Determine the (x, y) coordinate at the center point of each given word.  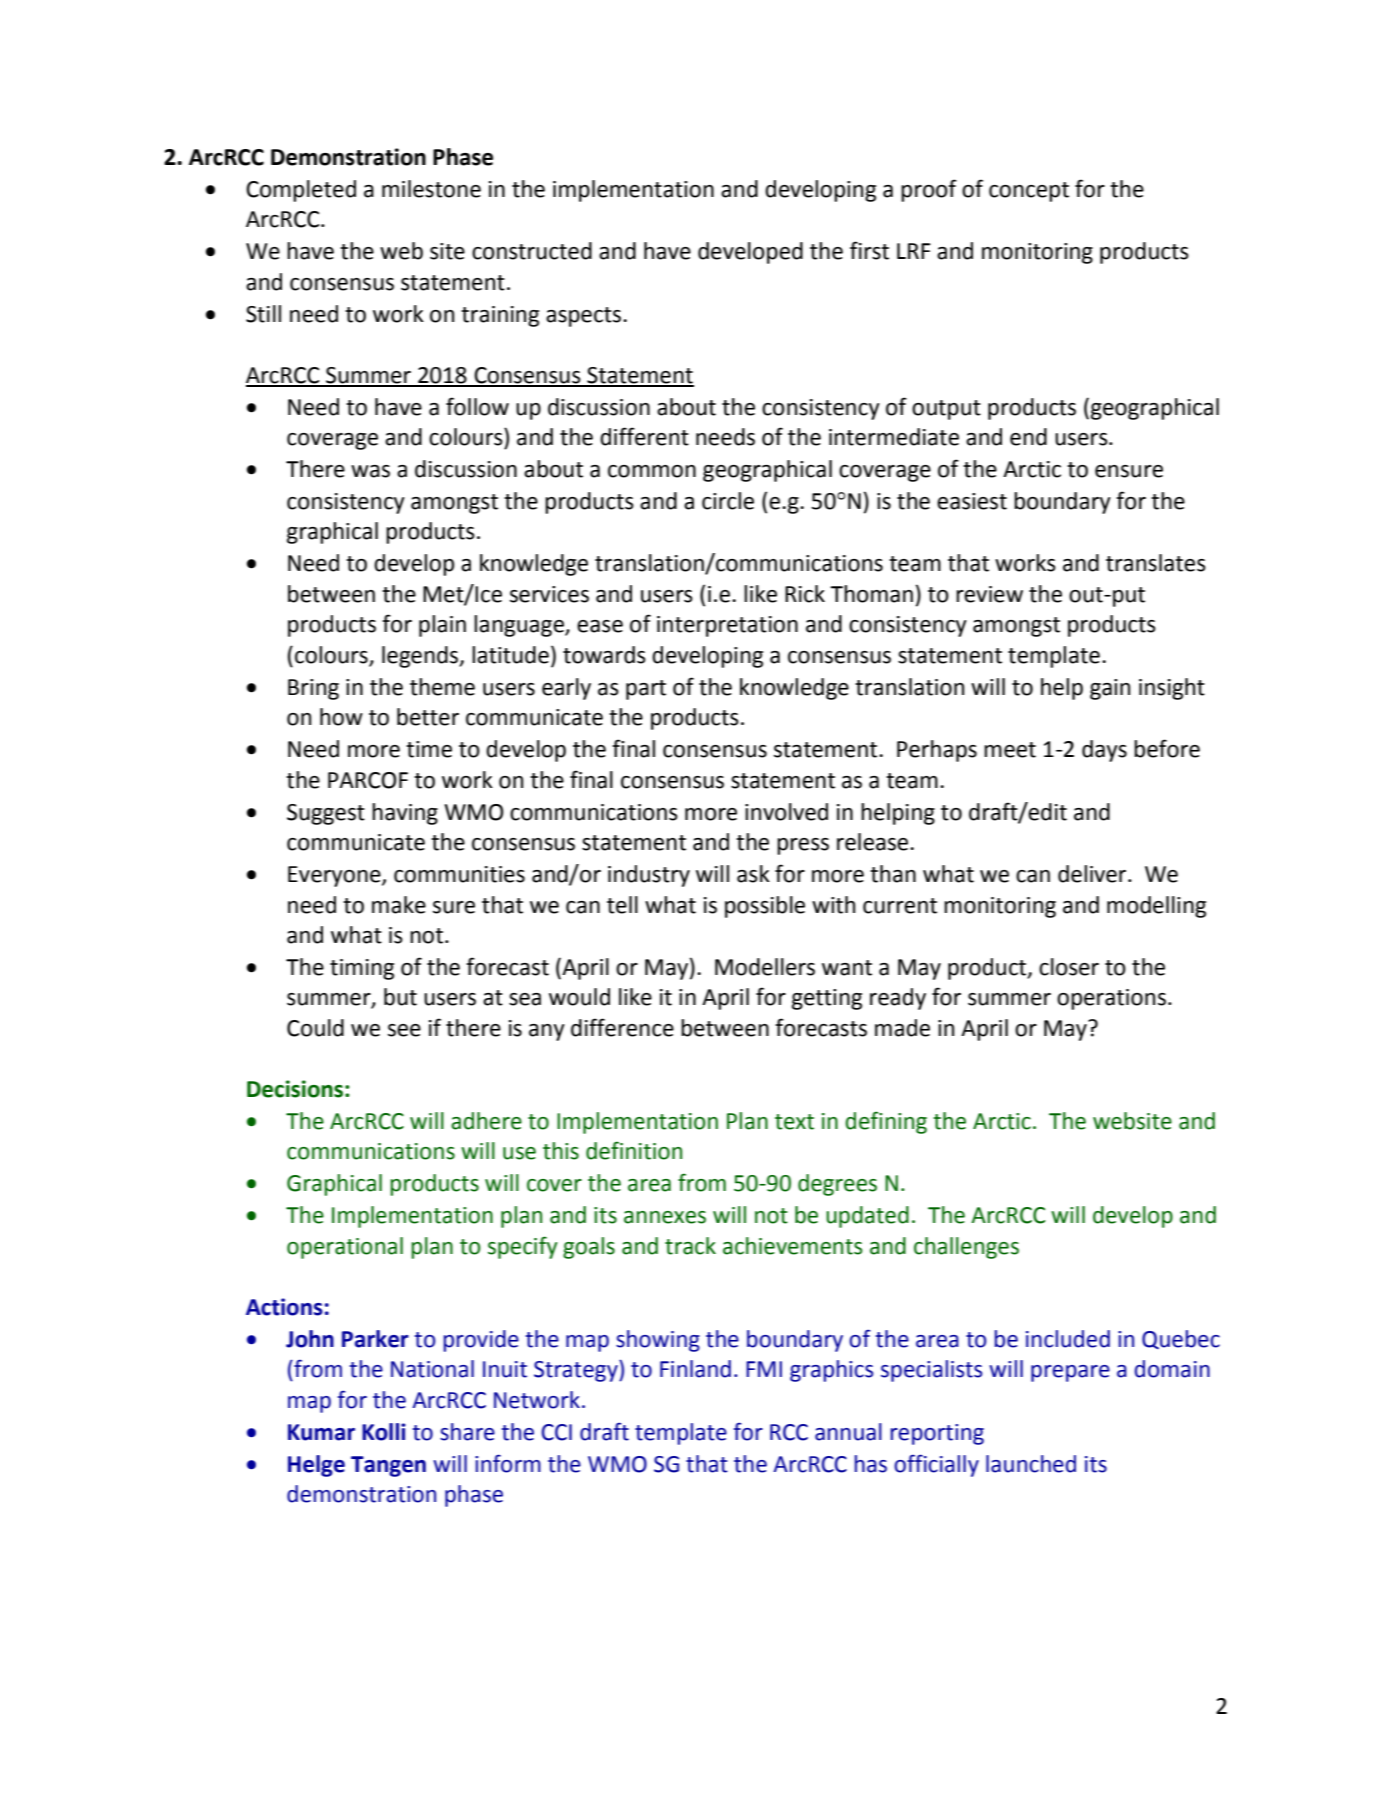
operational (345, 1248)
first (869, 250)
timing (362, 969)
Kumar (321, 1432)
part (646, 690)
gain (1110, 689)
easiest (972, 501)
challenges (966, 1248)
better (428, 717)
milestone (431, 189)
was (370, 471)
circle (728, 501)
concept (1029, 192)
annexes (665, 1217)
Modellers (765, 967)
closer (1069, 967)
